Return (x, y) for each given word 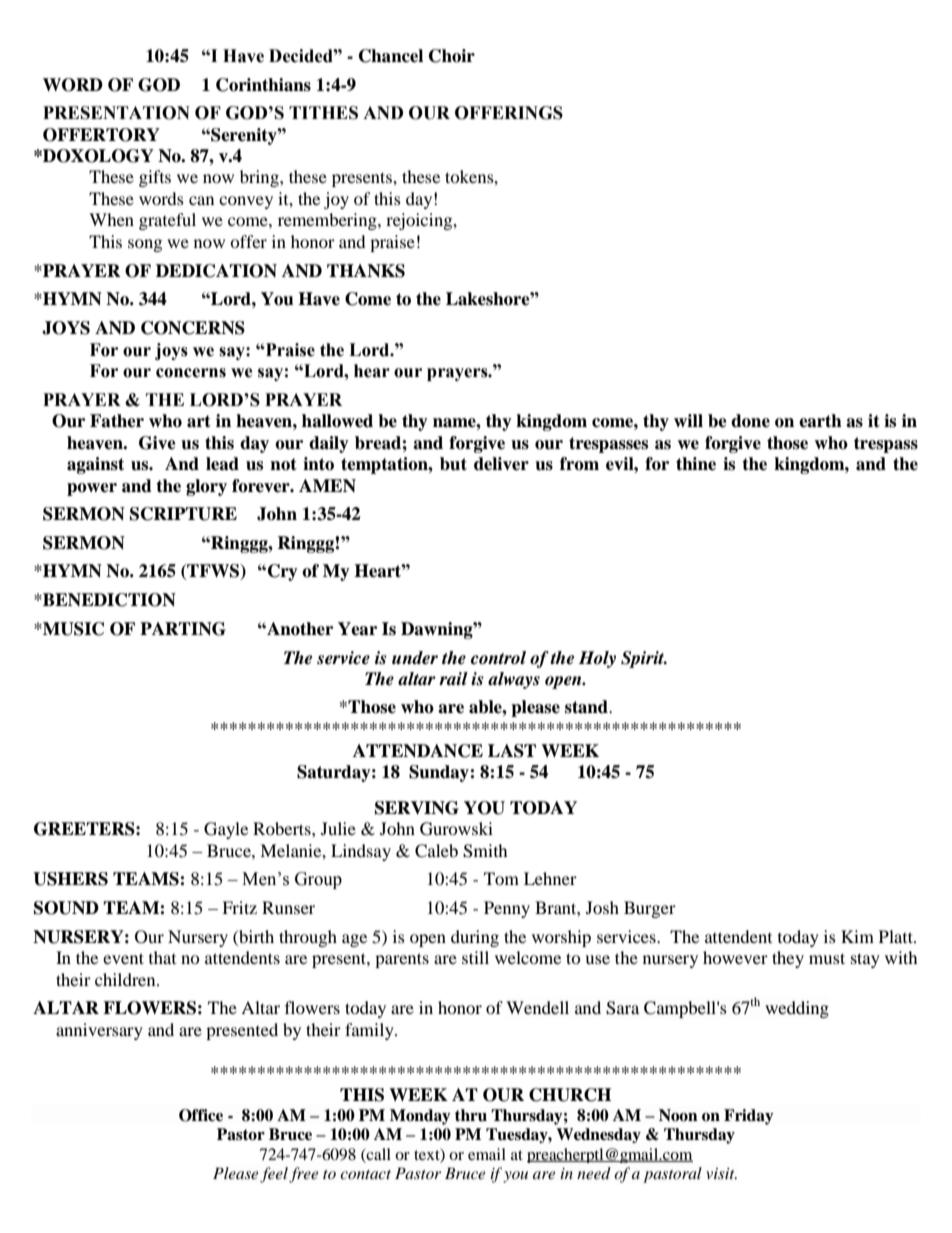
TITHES (323, 113)
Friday (749, 1117)
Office (201, 1115)
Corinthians (263, 85)
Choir (452, 56)
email (487, 1154)
